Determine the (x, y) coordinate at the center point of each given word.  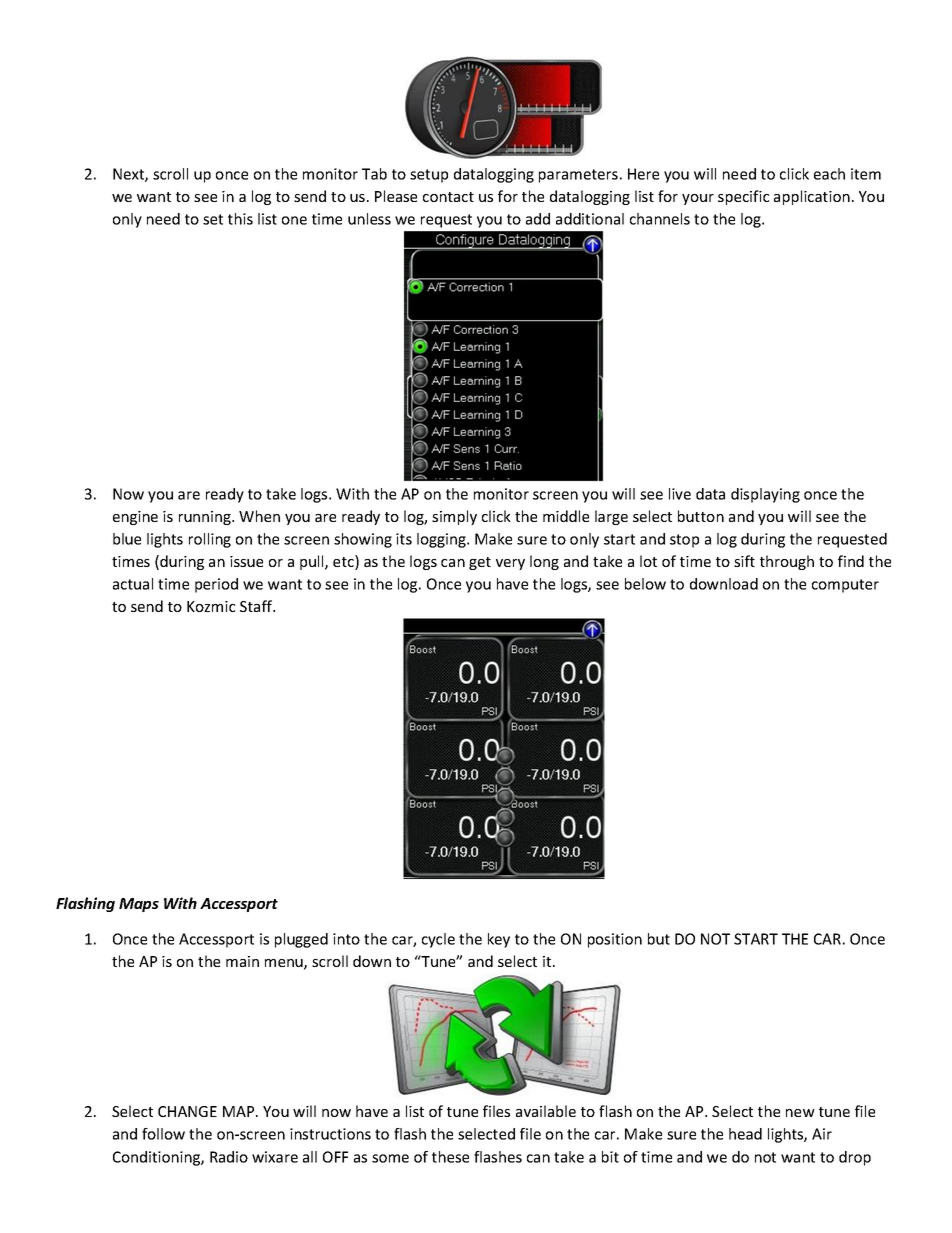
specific (743, 197)
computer (845, 586)
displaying (765, 495)
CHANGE (187, 1111)
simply (454, 517)
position (615, 940)
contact (448, 197)
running (206, 518)
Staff (257, 606)
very (510, 564)
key (499, 940)
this (240, 219)
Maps (139, 905)
